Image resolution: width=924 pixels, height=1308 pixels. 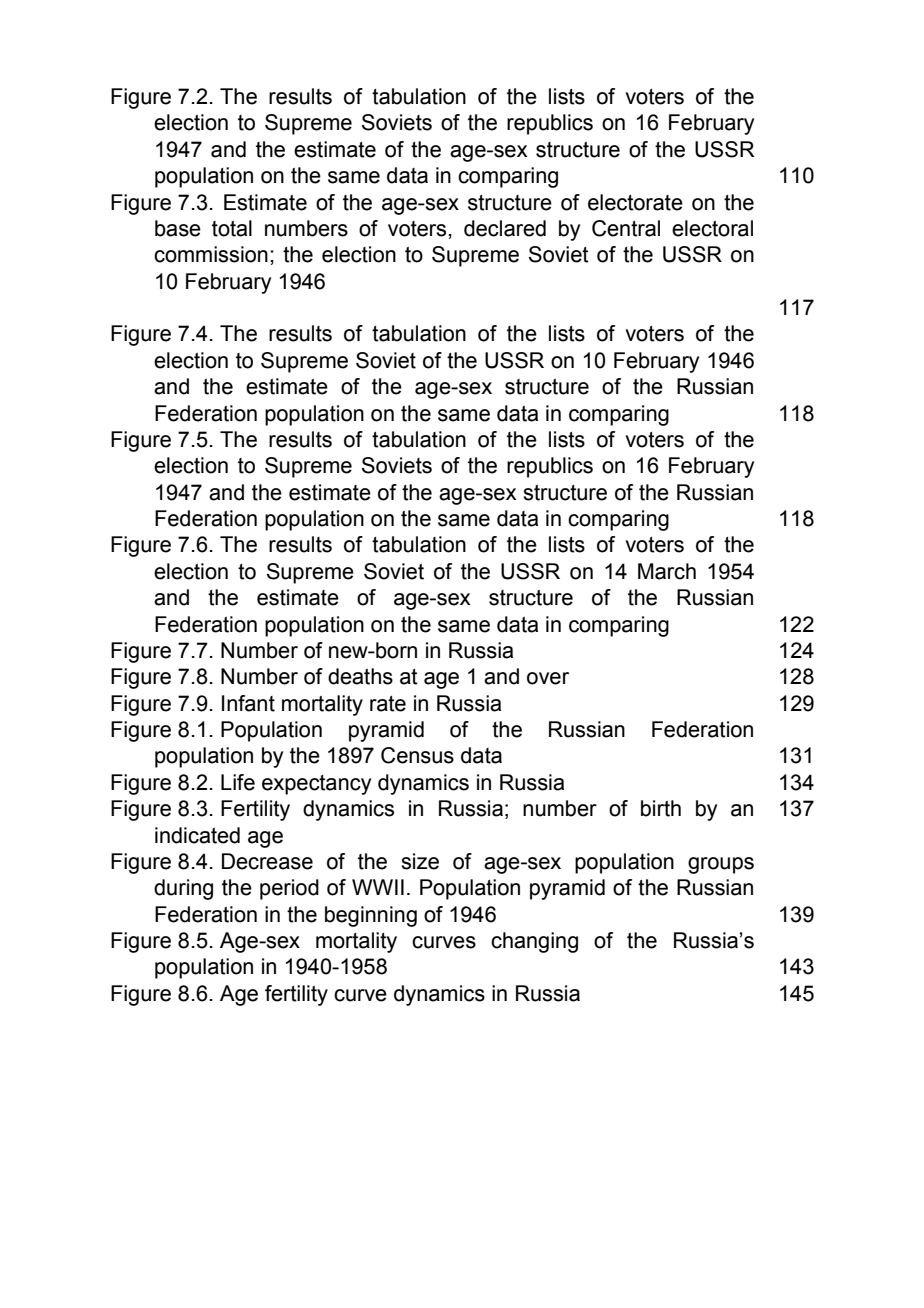 I want to click on declared, so click(x=505, y=228).
